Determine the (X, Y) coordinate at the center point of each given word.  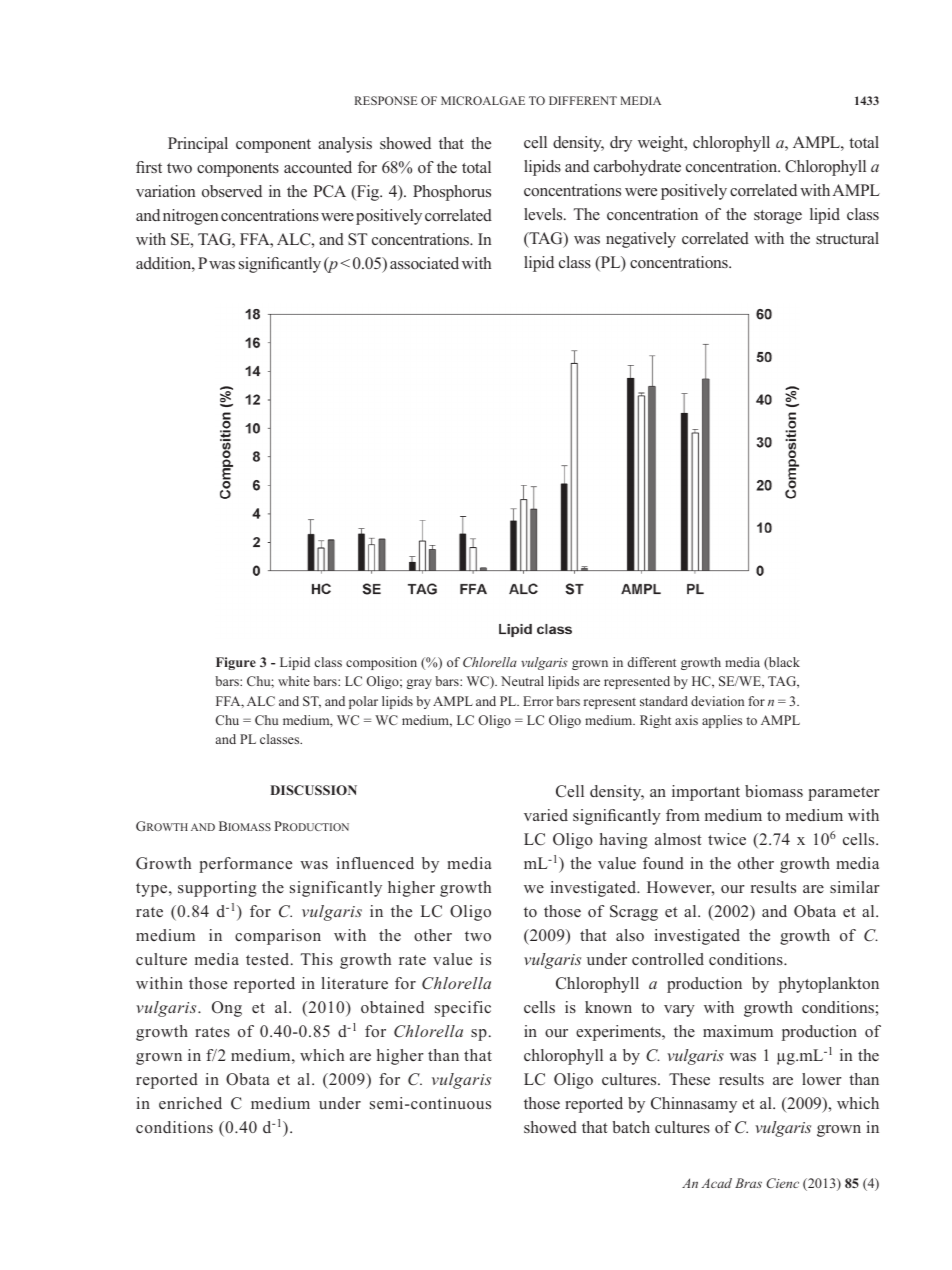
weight (662, 144)
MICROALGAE (483, 100)
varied (546, 815)
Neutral (522, 681)
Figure (236, 663)
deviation (717, 701)
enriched (190, 1103)
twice (727, 839)
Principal (198, 145)
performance (245, 865)
